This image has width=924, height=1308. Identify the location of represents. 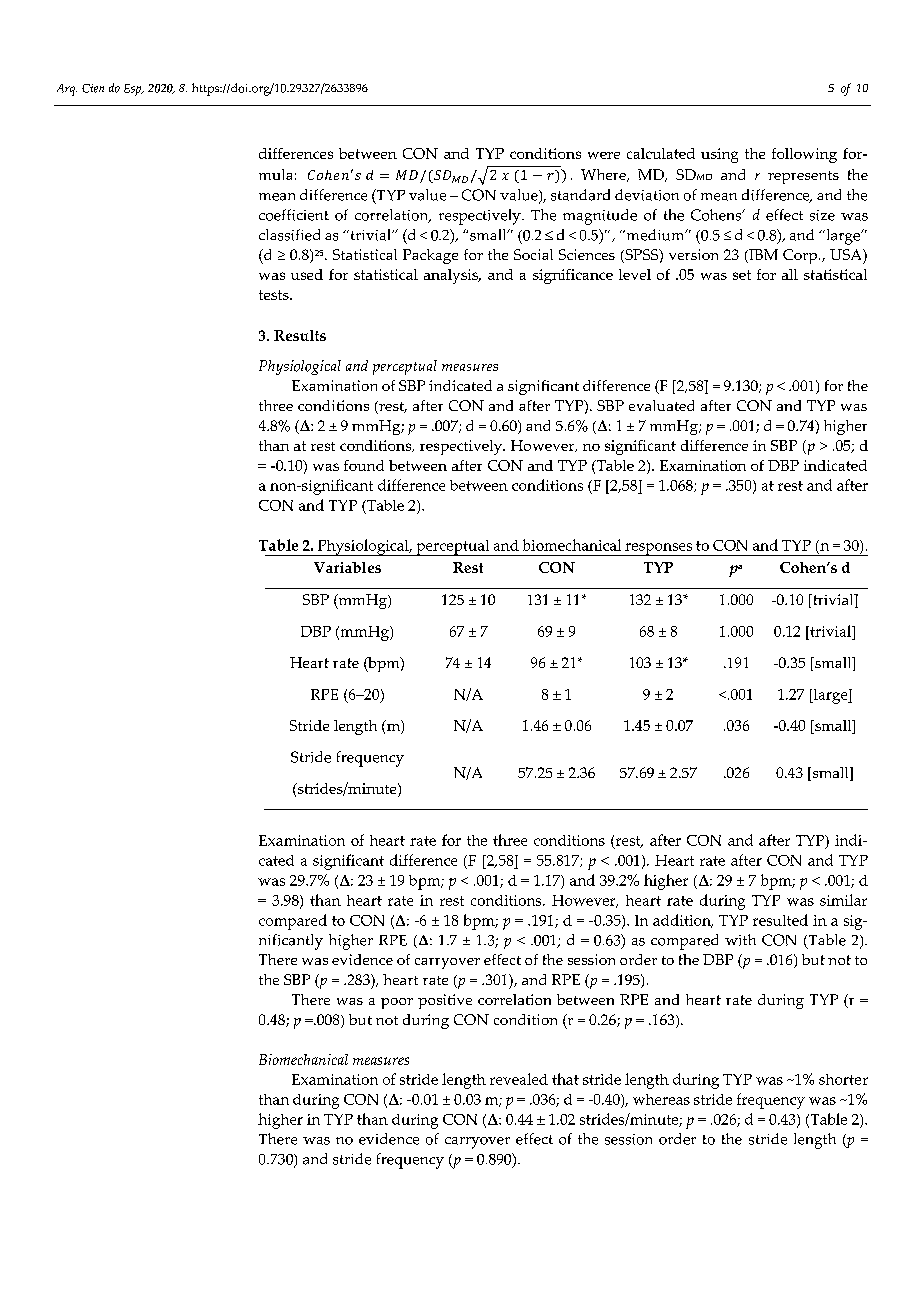
(803, 177).
